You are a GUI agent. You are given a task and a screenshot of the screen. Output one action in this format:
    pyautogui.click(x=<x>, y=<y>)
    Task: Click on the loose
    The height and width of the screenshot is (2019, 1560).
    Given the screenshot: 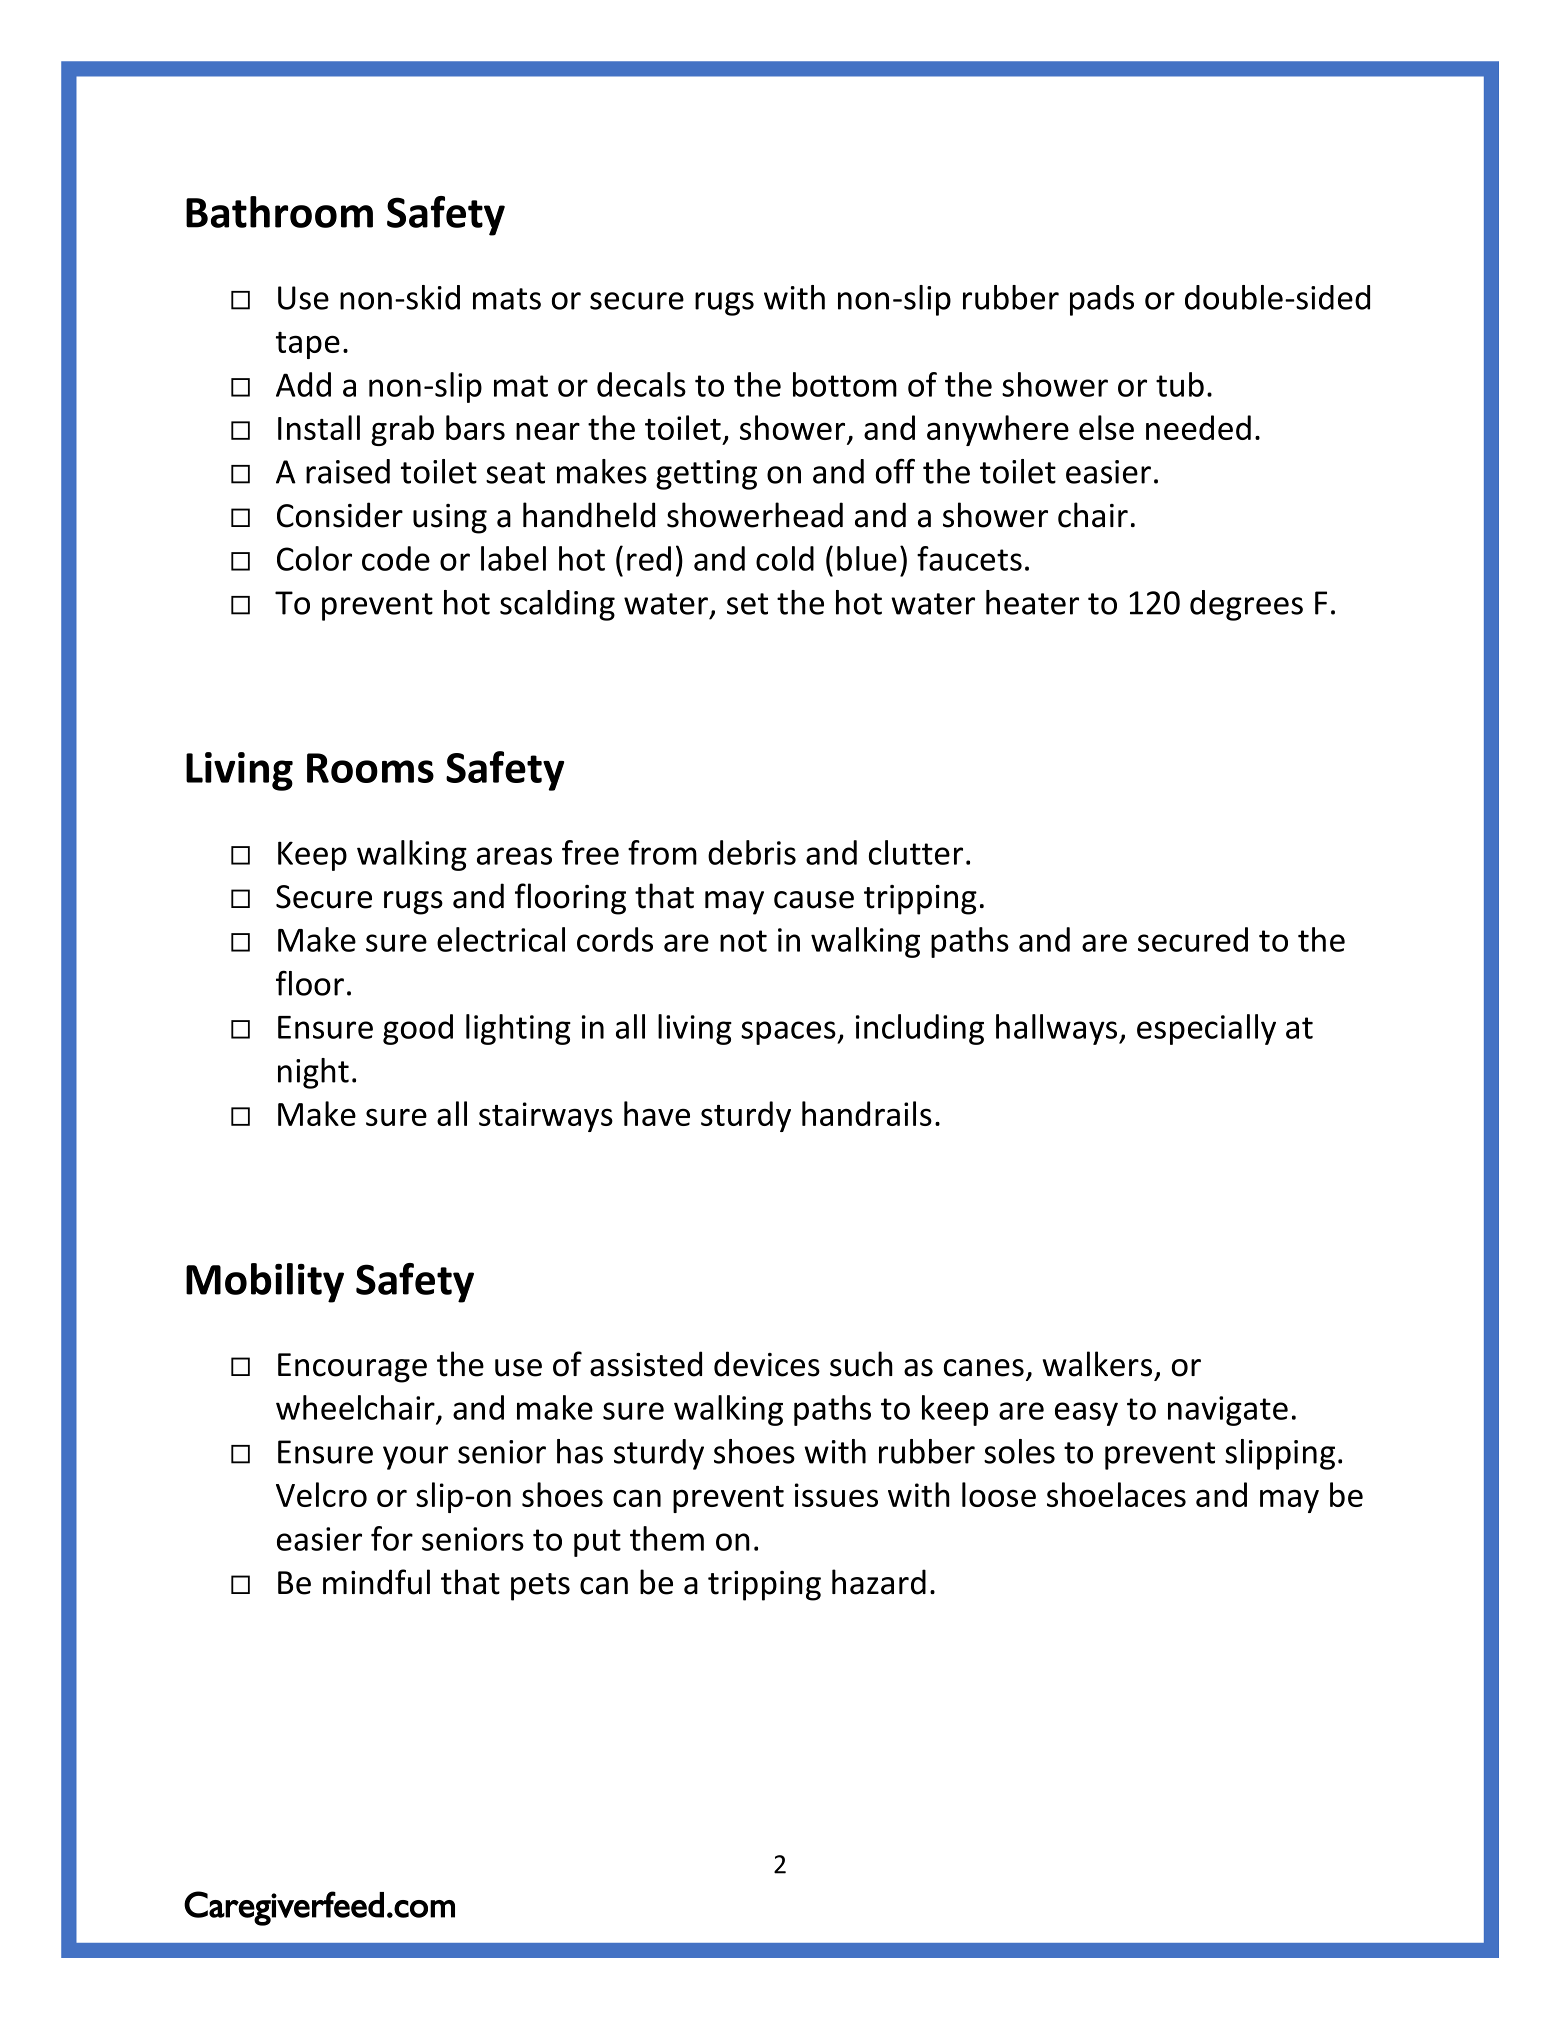 What is the action you would take?
    pyautogui.click(x=999, y=1494)
